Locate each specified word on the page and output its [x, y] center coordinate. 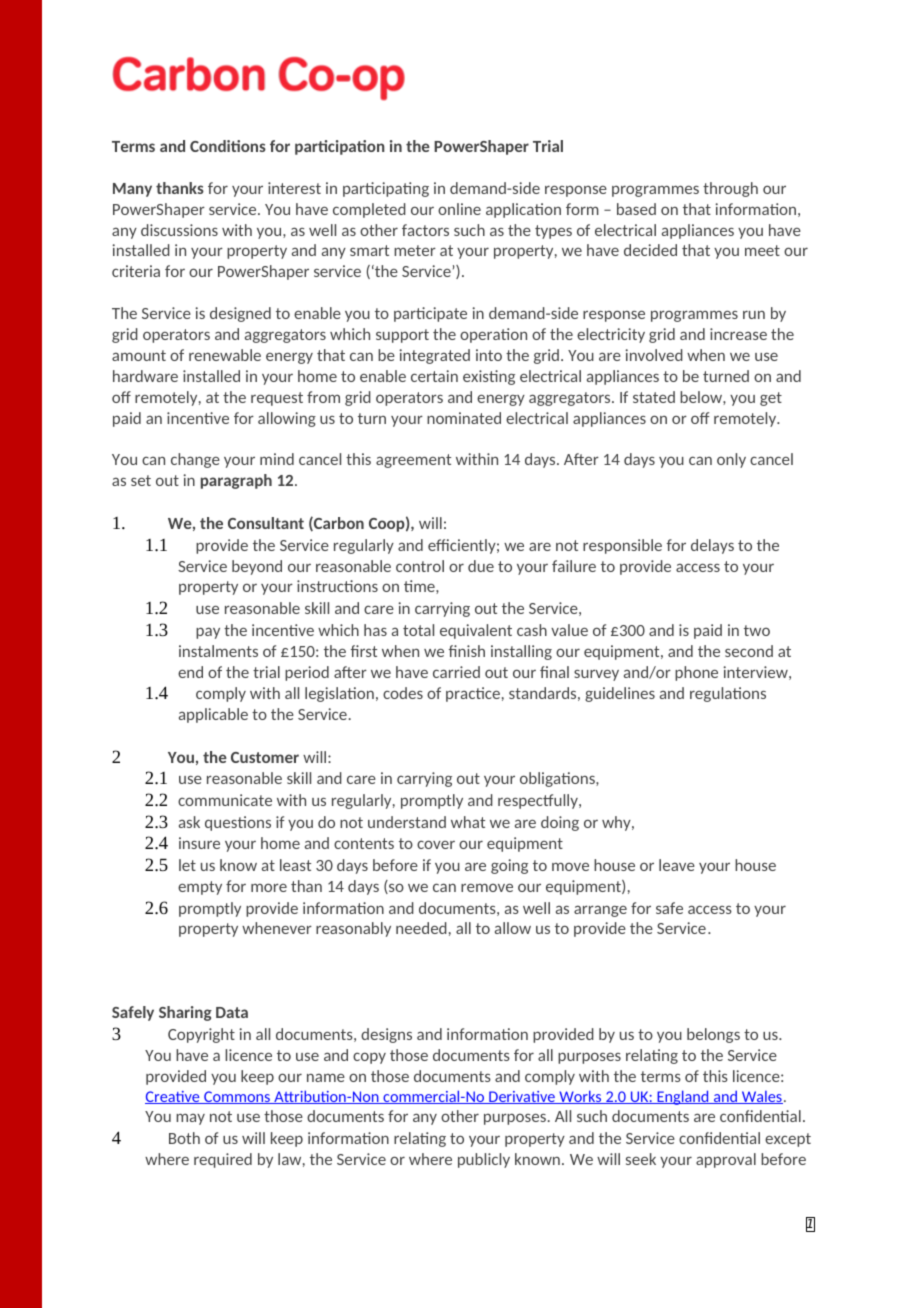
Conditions [228, 146]
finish [467, 651]
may [190, 1119]
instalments [218, 651]
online [459, 209]
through [730, 189]
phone [696, 673]
